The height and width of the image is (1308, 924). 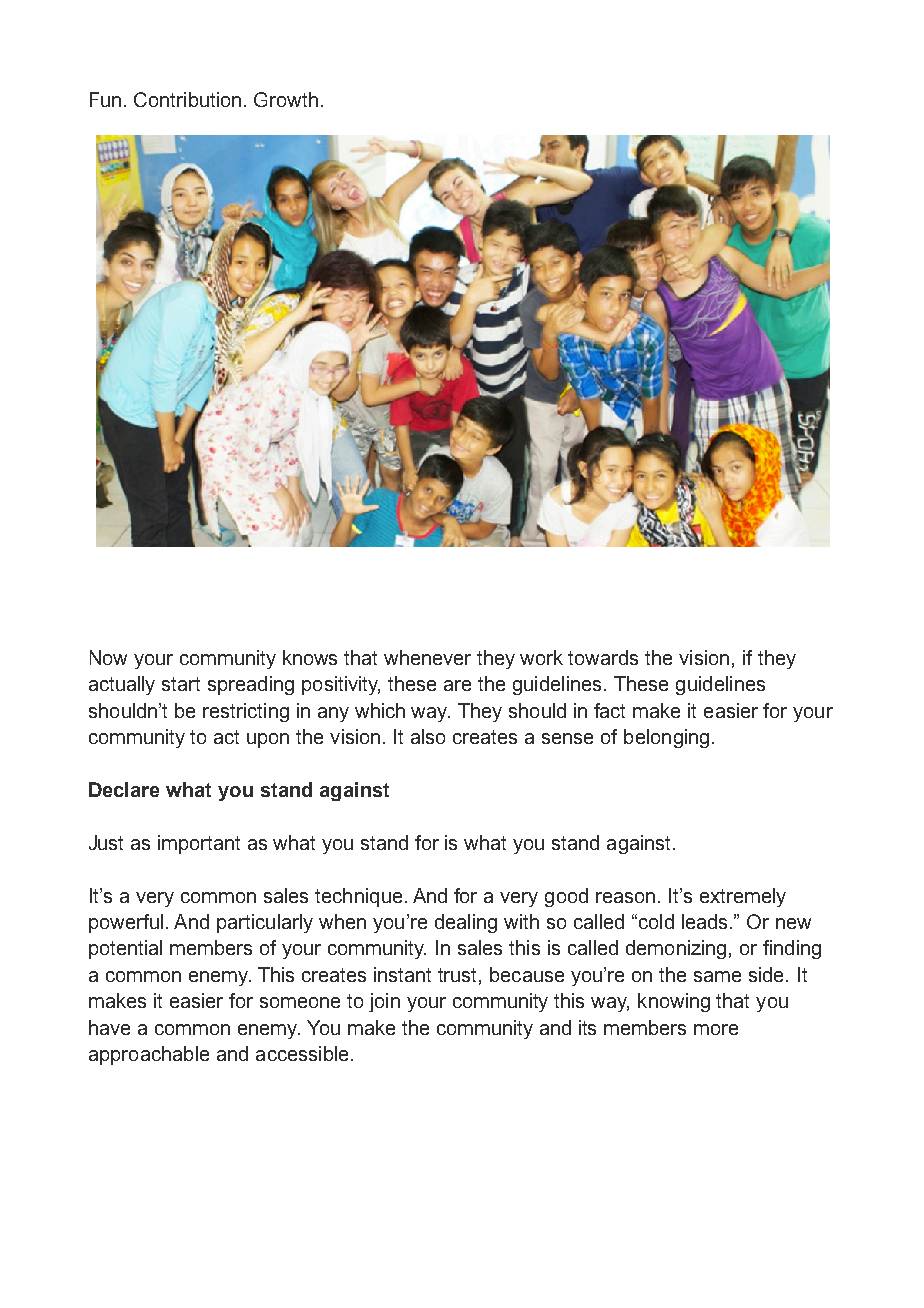 What do you see at coordinates (541, 657) in the image?
I see `work` at bounding box center [541, 657].
